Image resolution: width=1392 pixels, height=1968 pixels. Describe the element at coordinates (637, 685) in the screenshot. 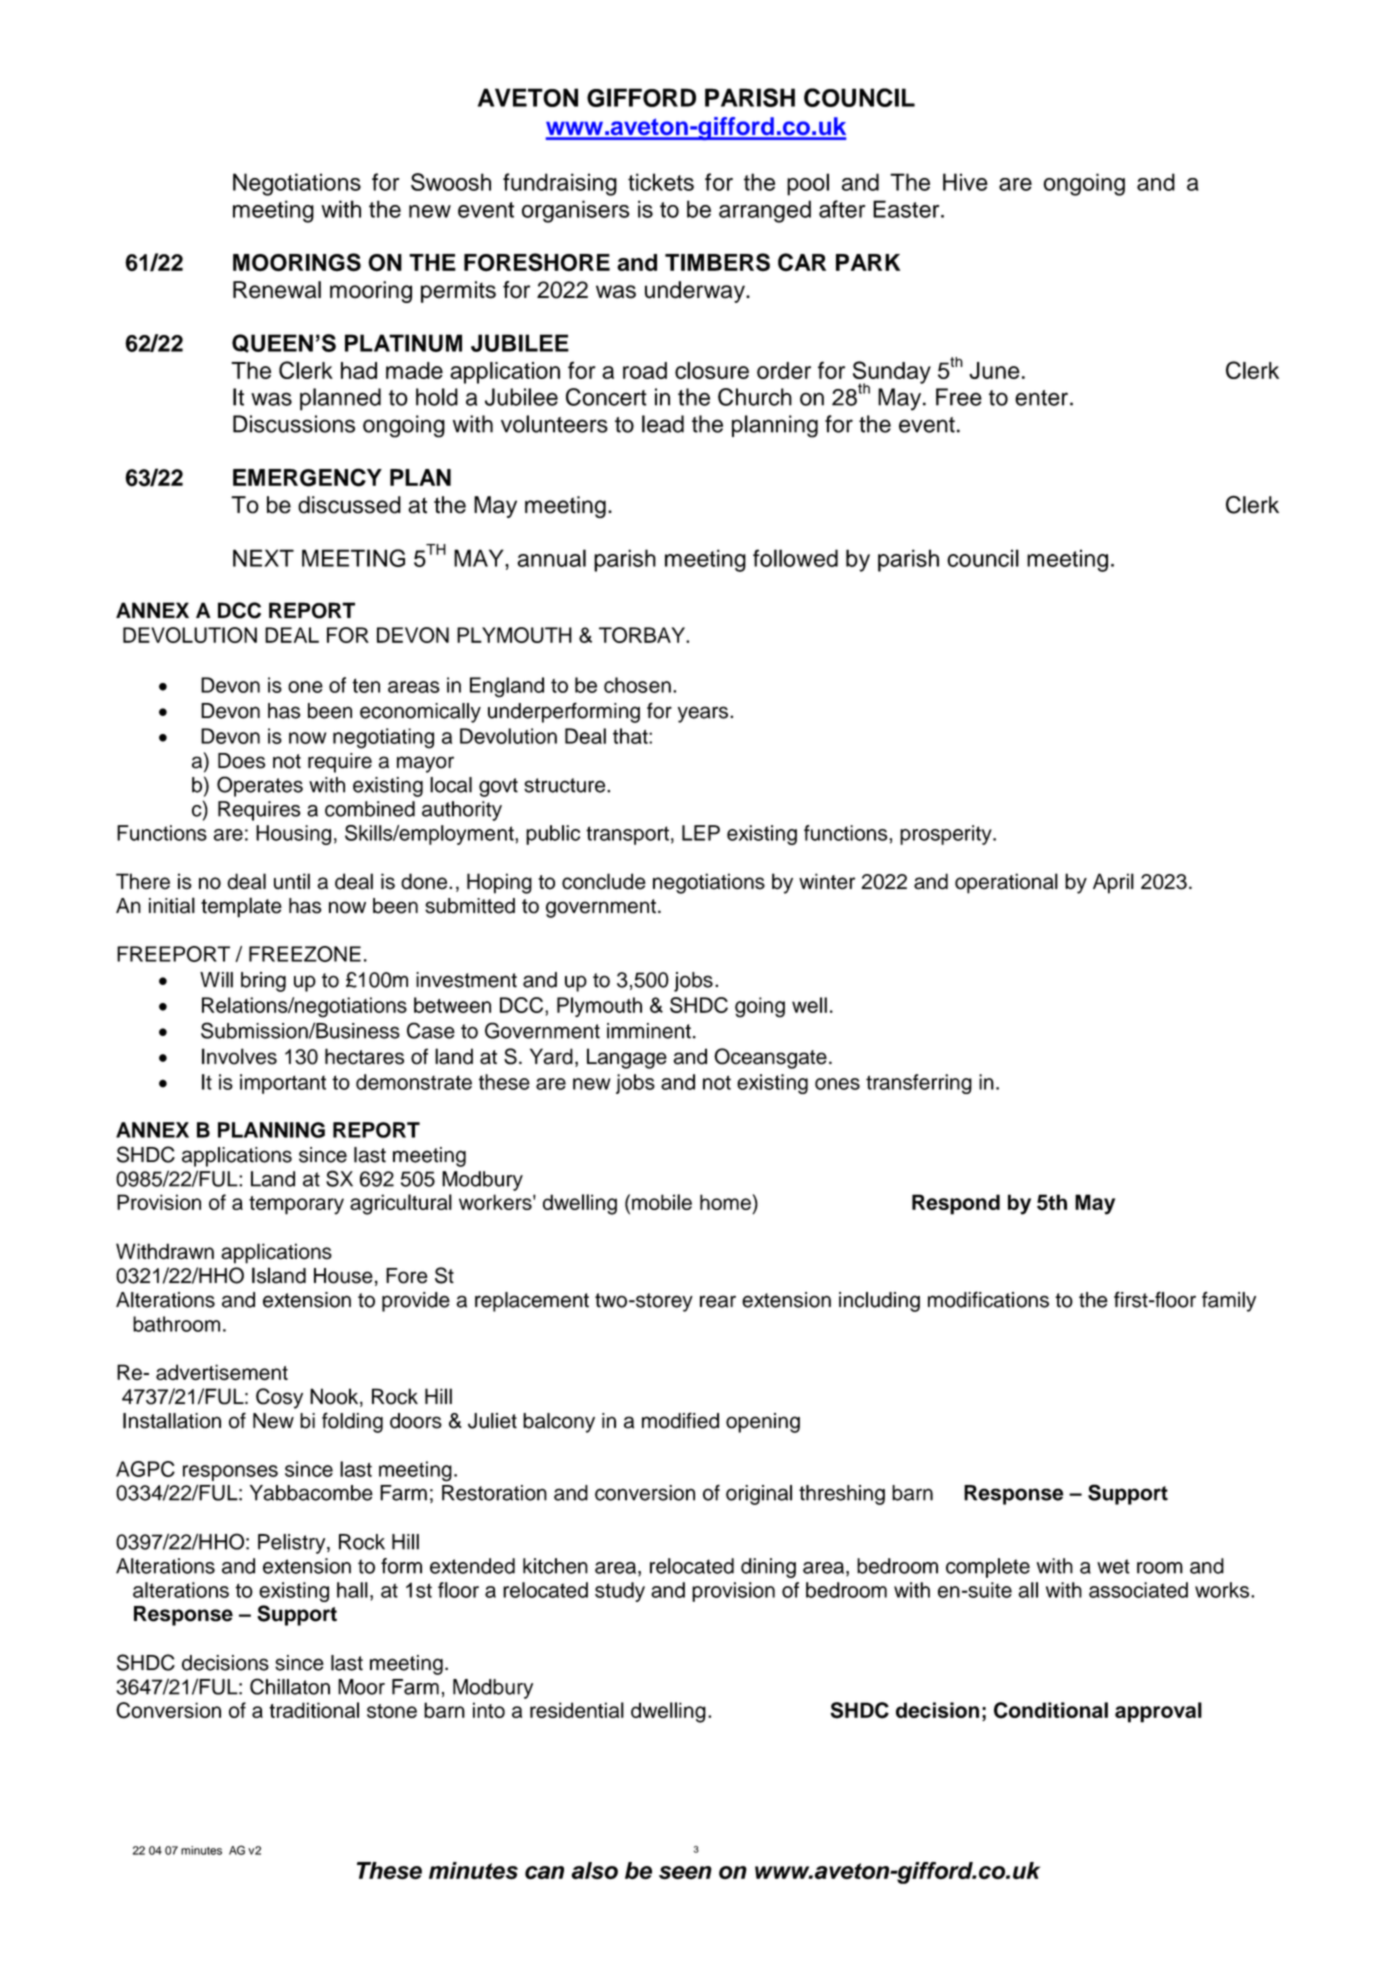

I see `chosen` at that location.
